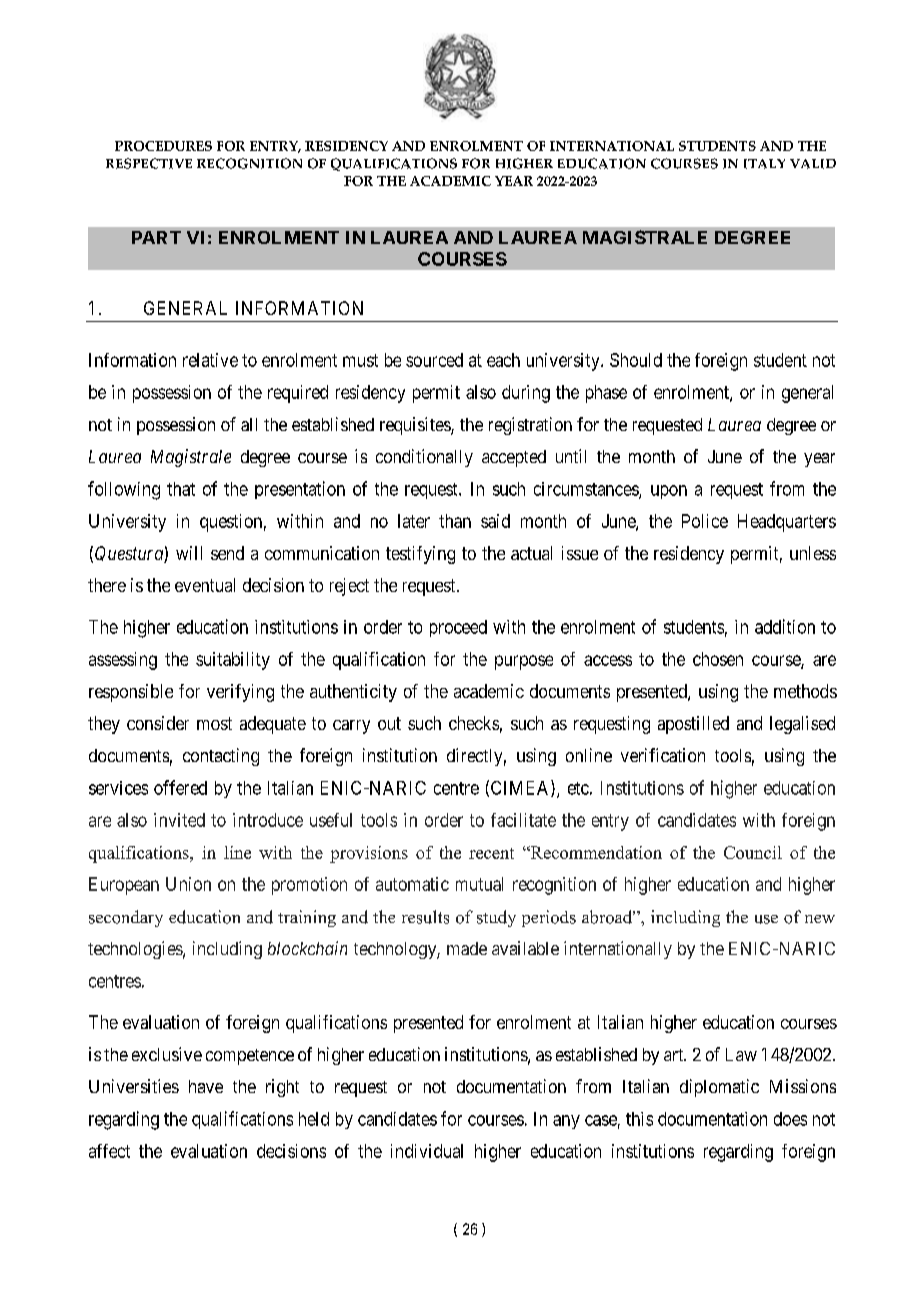  What do you see at coordinates (753, 852) in the page?
I see `Council` at bounding box center [753, 852].
